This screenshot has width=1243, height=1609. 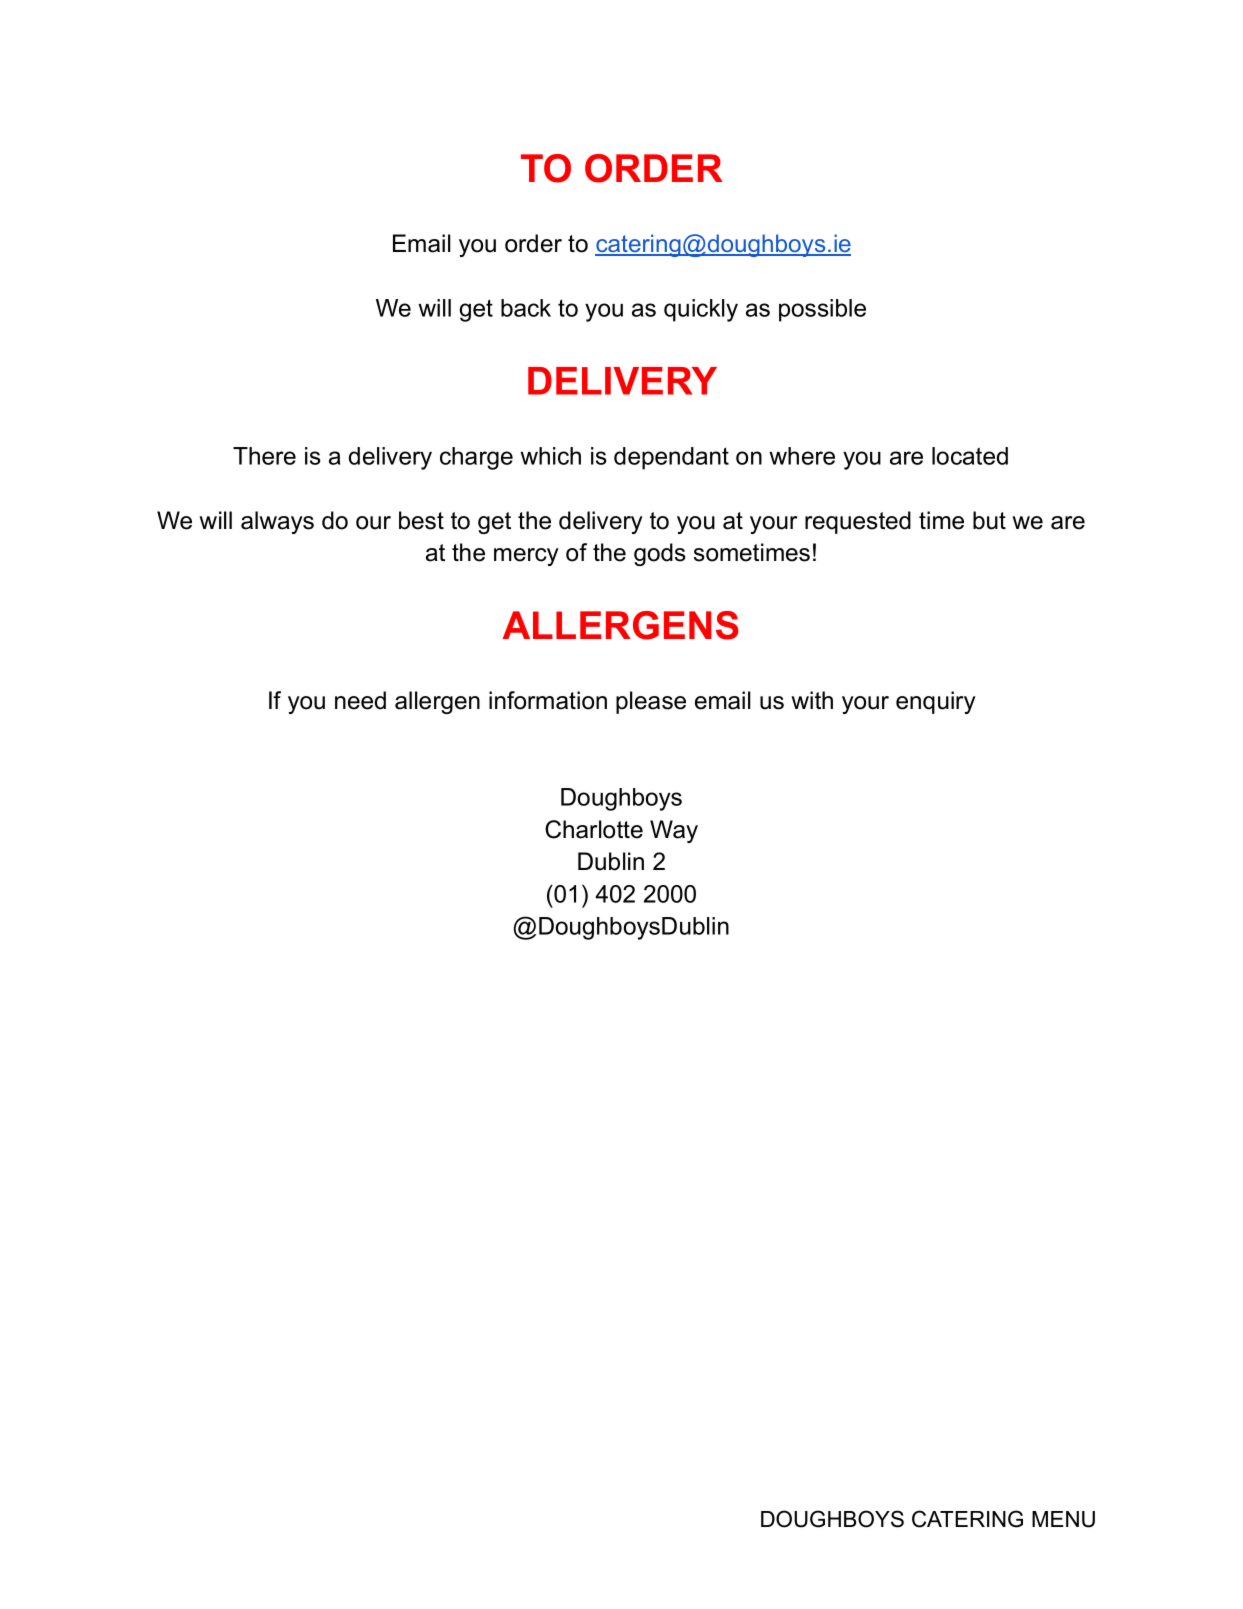 What do you see at coordinates (594, 829) in the screenshot?
I see `Charlotte` at bounding box center [594, 829].
